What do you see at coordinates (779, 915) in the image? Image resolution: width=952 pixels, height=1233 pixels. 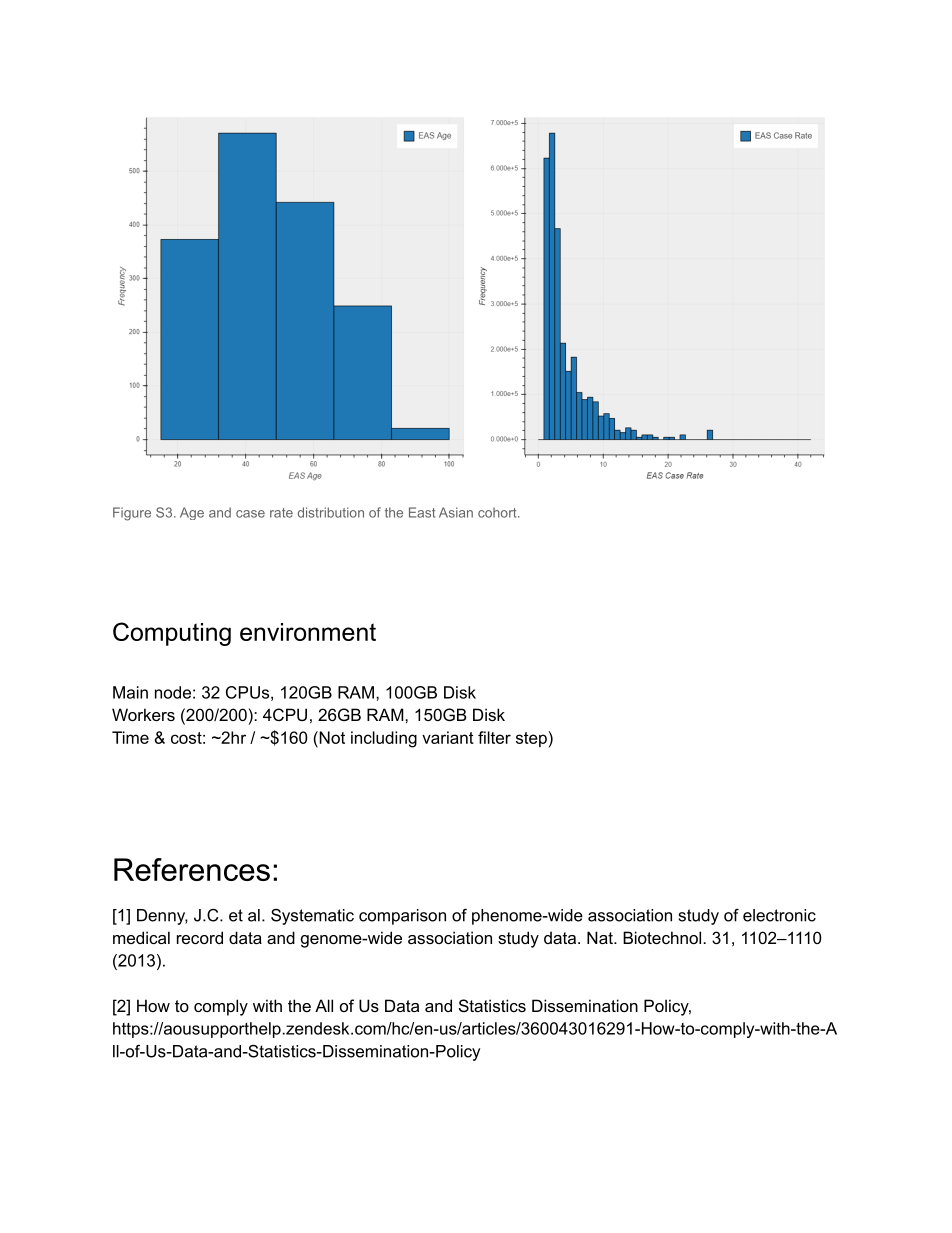 I see `electronic` at bounding box center [779, 915].
